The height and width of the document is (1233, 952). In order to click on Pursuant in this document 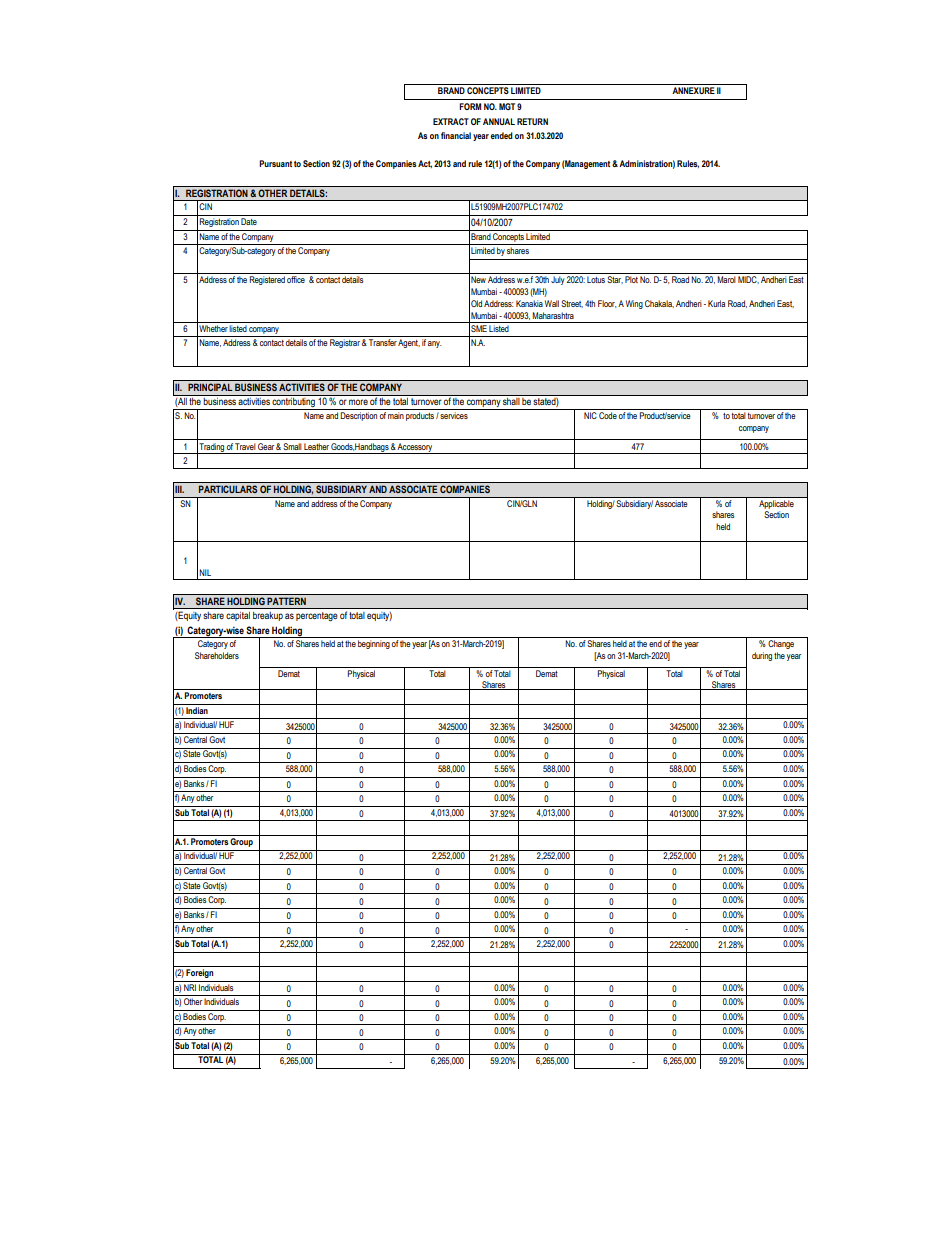, I will do `click(275, 163)`.
